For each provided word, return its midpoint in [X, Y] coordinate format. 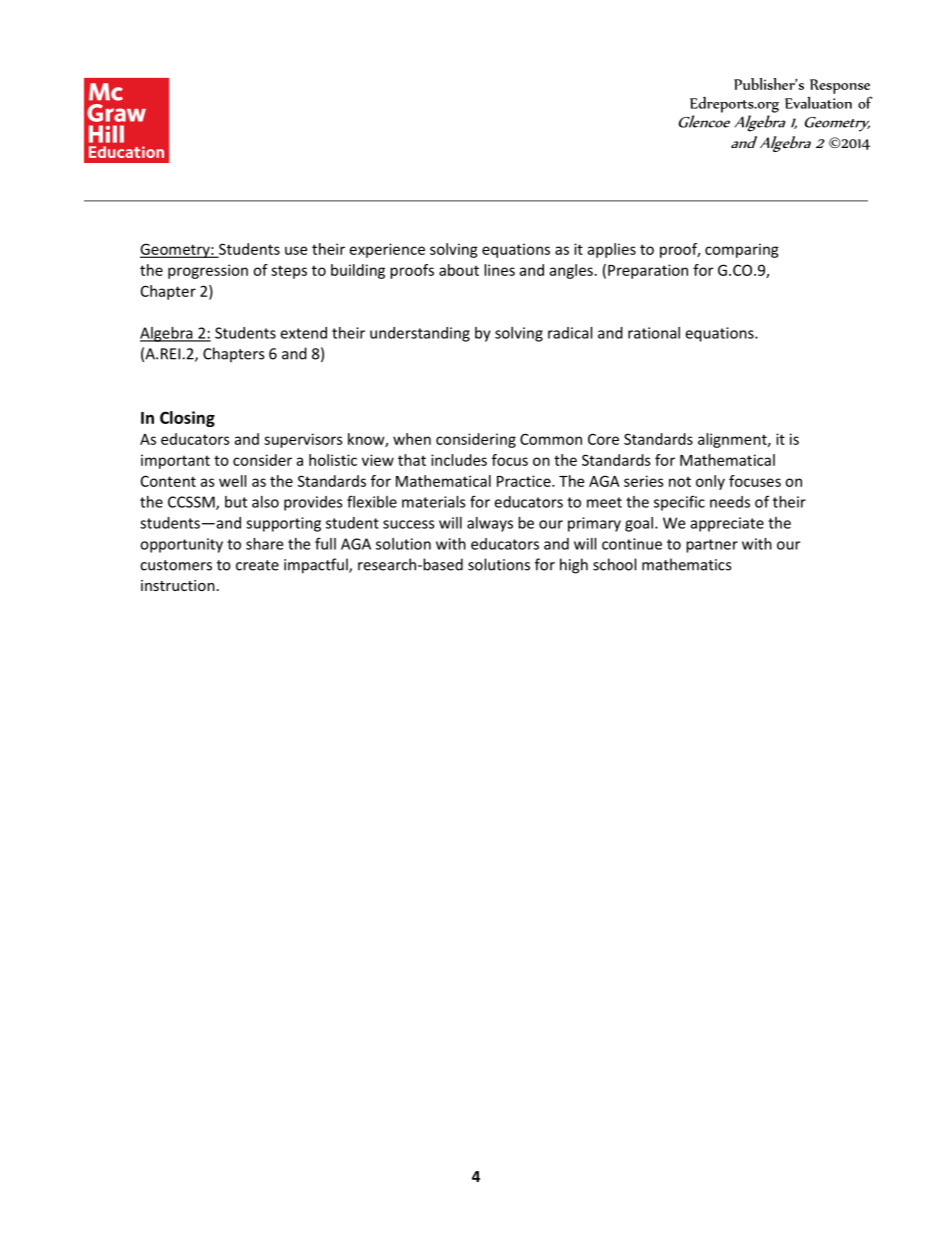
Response [840, 86]
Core [603, 439]
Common [551, 439]
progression [208, 271]
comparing [742, 250]
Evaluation [818, 102]
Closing [187, 419]
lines [499, 270]
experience [387, 250]
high [574, 566]
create [257, 565]
